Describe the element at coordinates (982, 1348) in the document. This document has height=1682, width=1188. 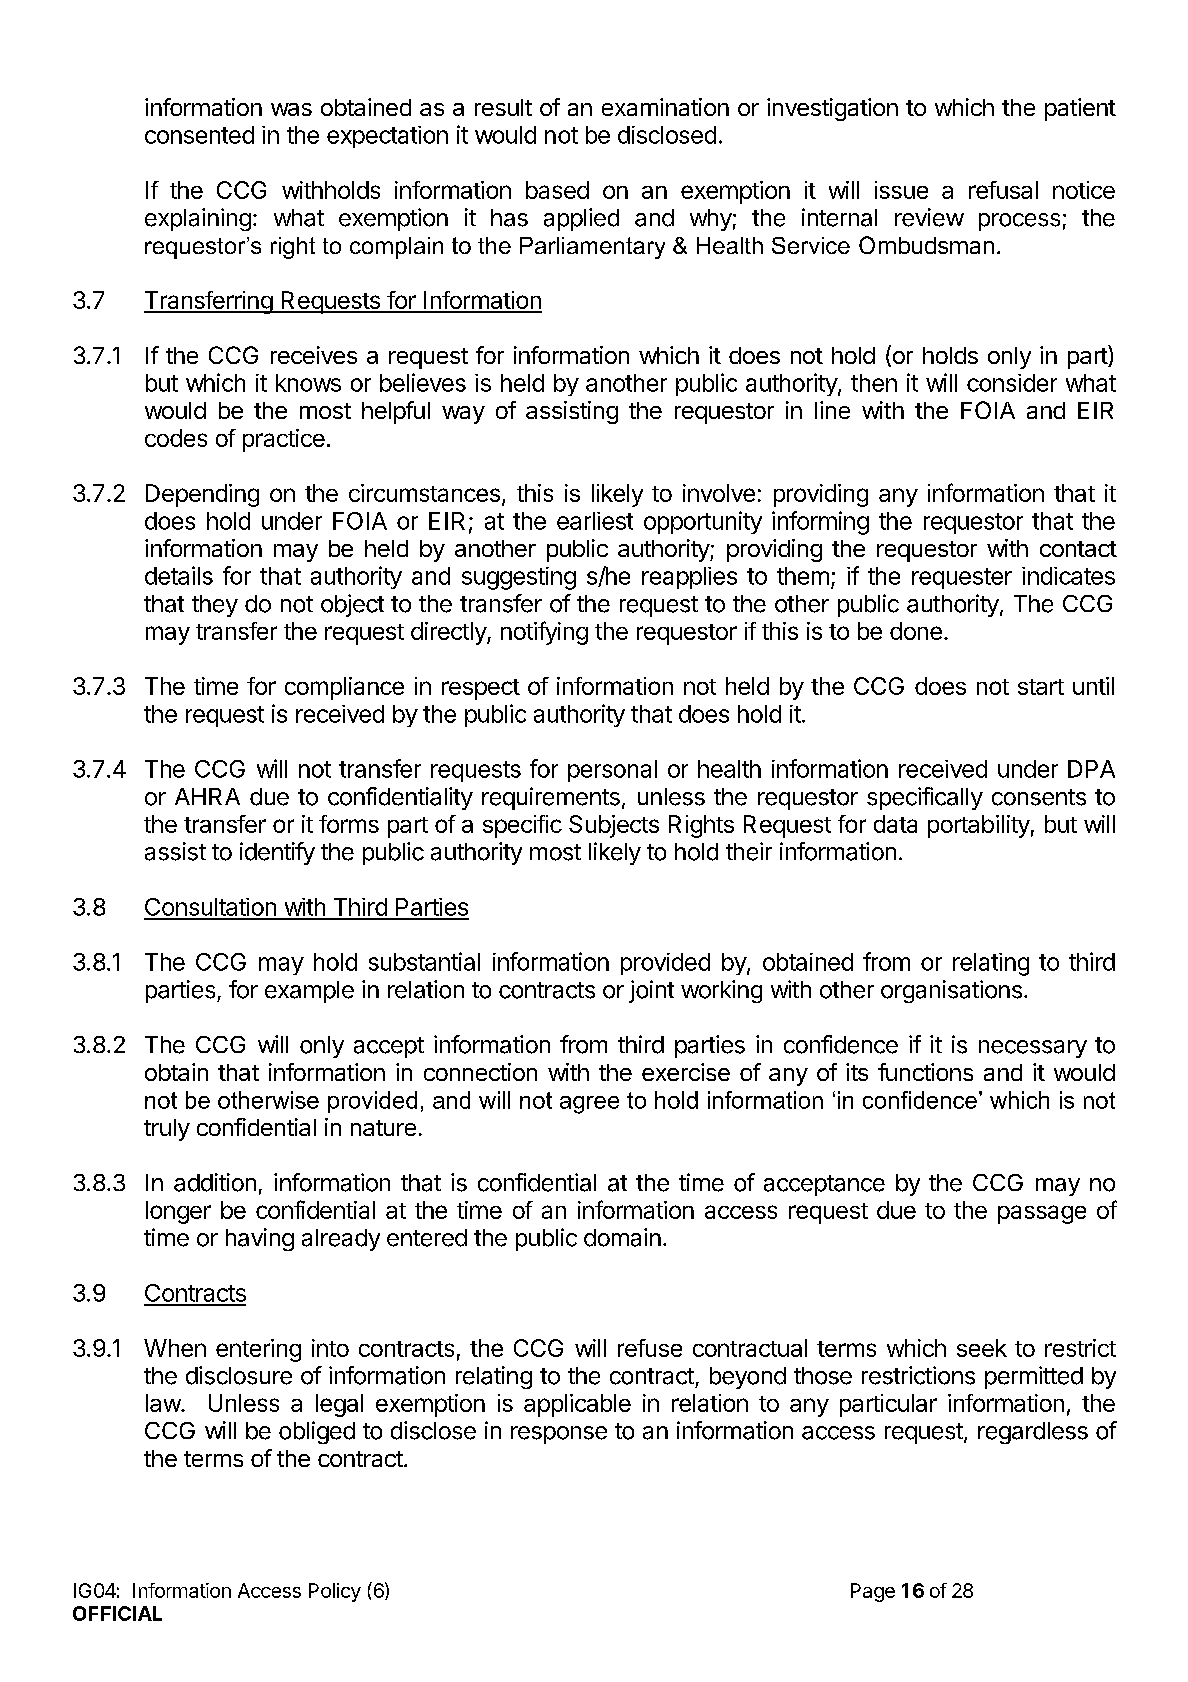
I see `seek` at that location.
